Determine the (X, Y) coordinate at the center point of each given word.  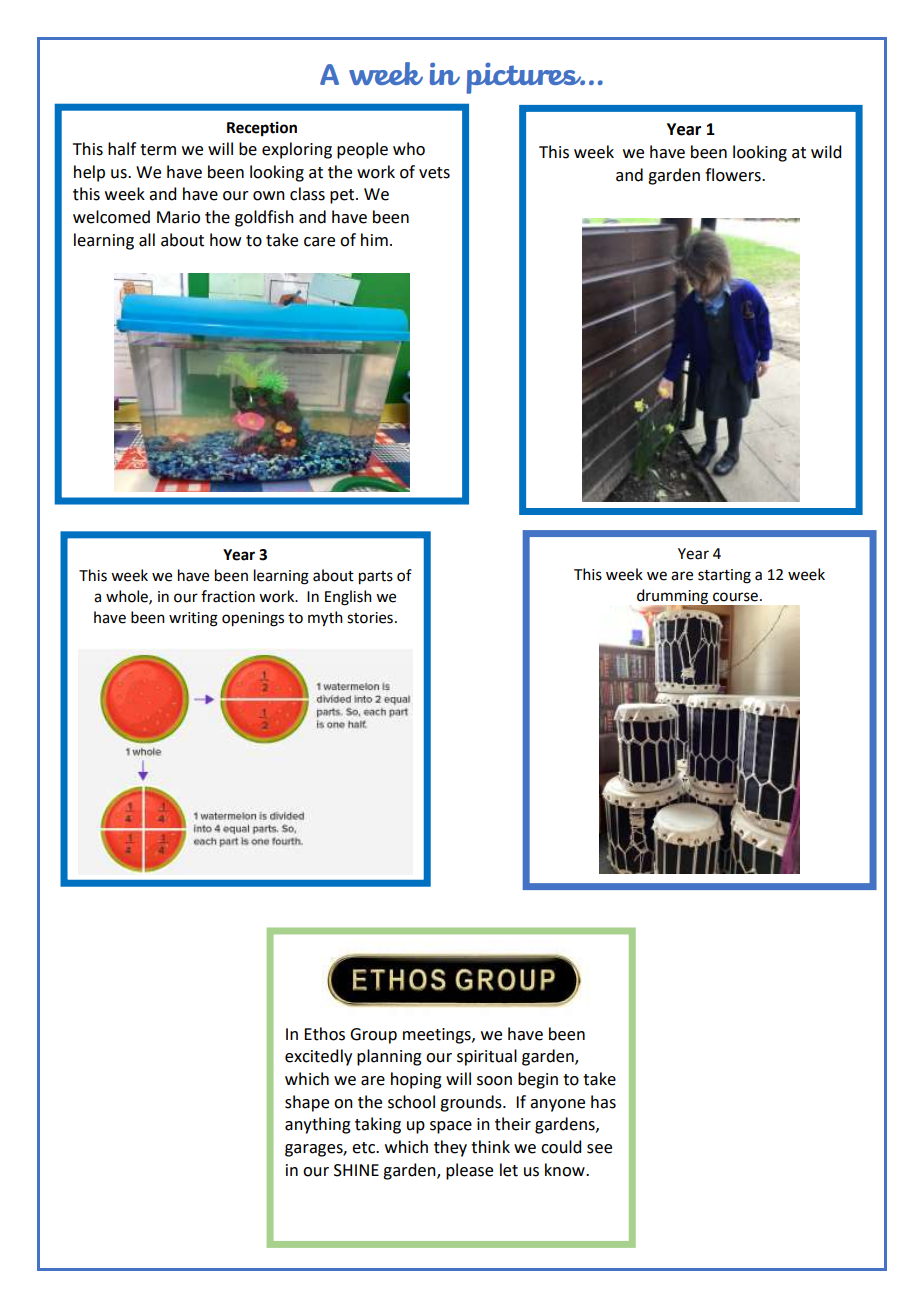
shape (307, 1103)
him (374, 239)
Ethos (324, 1034)
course (735, 597)
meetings (438, 1036)
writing (193, 619)
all (147, 240)
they (450, 1148)
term (158, 150)
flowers (734, 175)
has (603, 1102)
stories (370, 618)
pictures (525, 78)
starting (724, 576)
